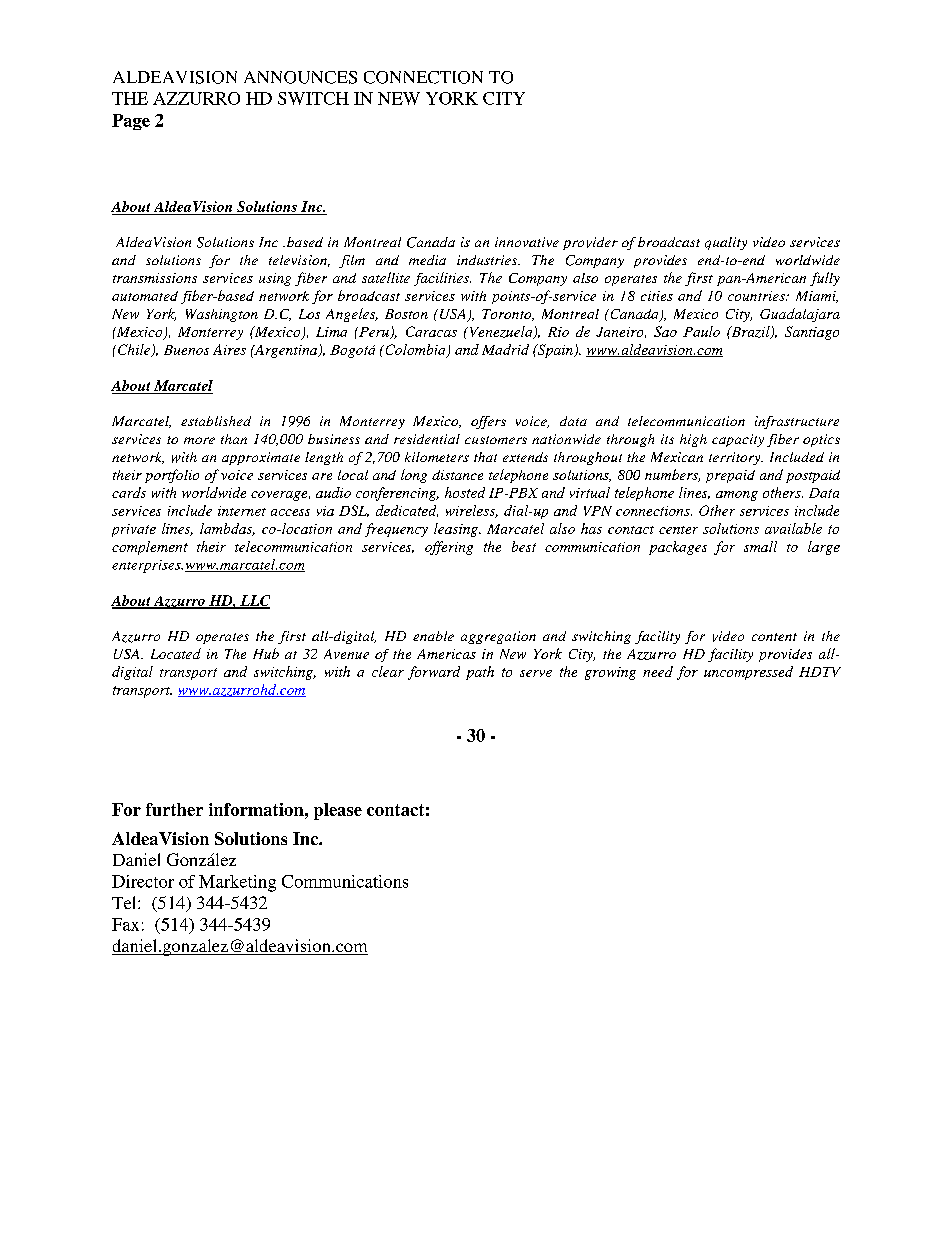 This screenshot has height=1233, width=952. Describe the element at coordinates (726, 243) in the screenshot. I see `quality` at that location.
